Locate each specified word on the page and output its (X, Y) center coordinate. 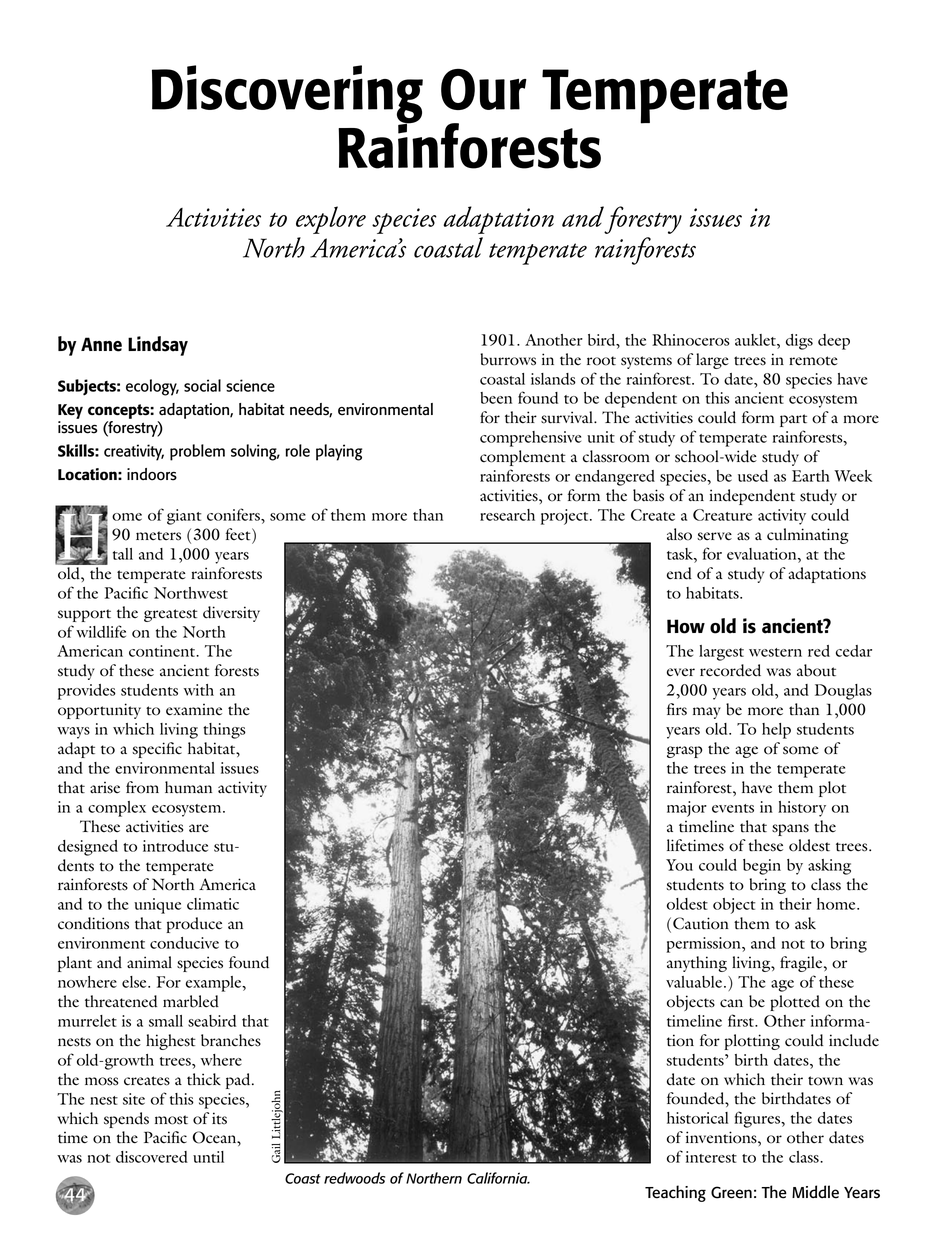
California (498, 1178)
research (507, 515)
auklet (756, 340)
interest (711, 1157)
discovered (152, 1157)
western (775, 652)
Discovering (287, 95)
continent (163, 651)
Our (484, 89)
